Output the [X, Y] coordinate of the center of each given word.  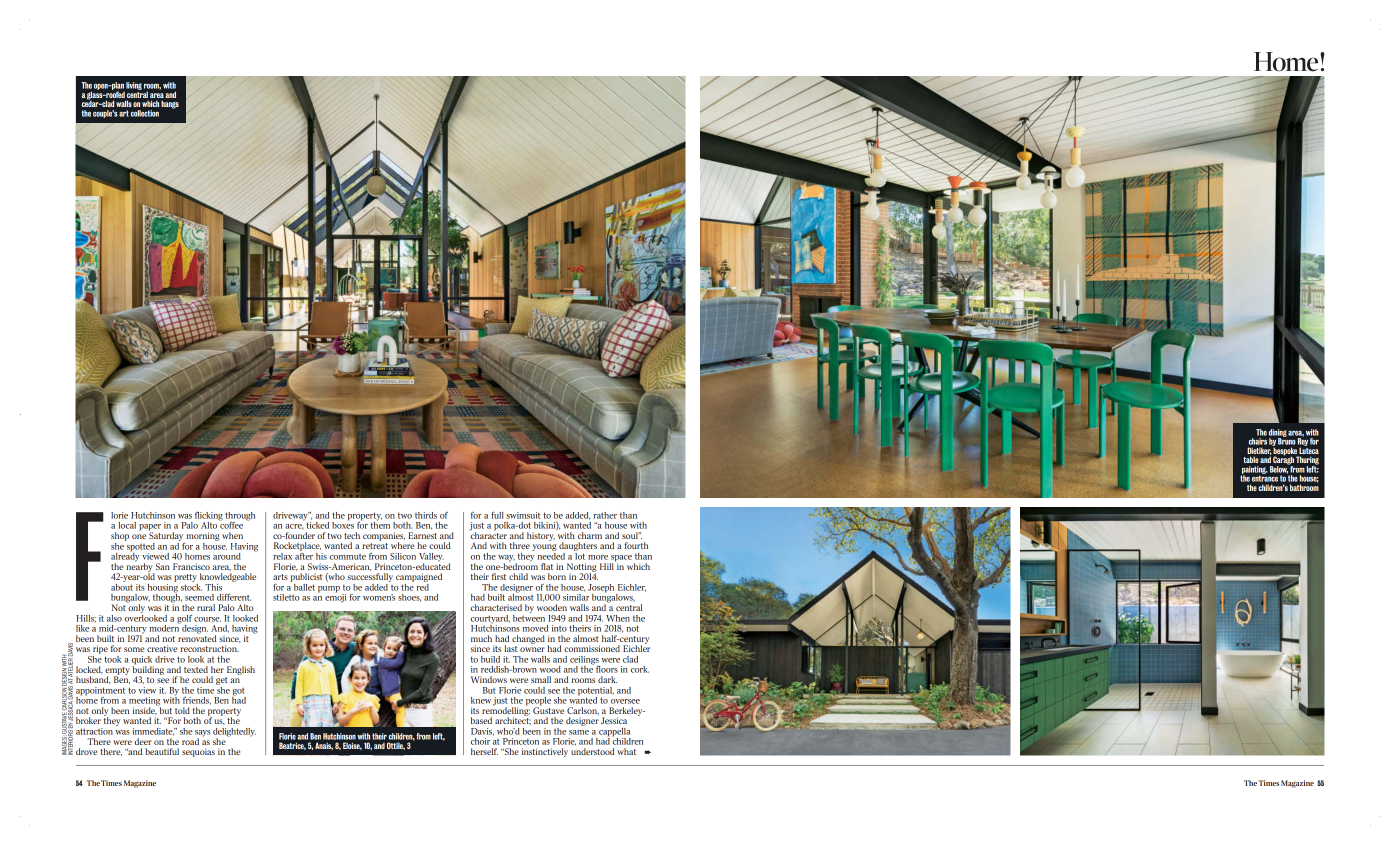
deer [143, 741]
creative [162, 648]
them [380, 524]
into [559, 628]
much [481, 638]
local [127, 525]
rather [605, 515]
